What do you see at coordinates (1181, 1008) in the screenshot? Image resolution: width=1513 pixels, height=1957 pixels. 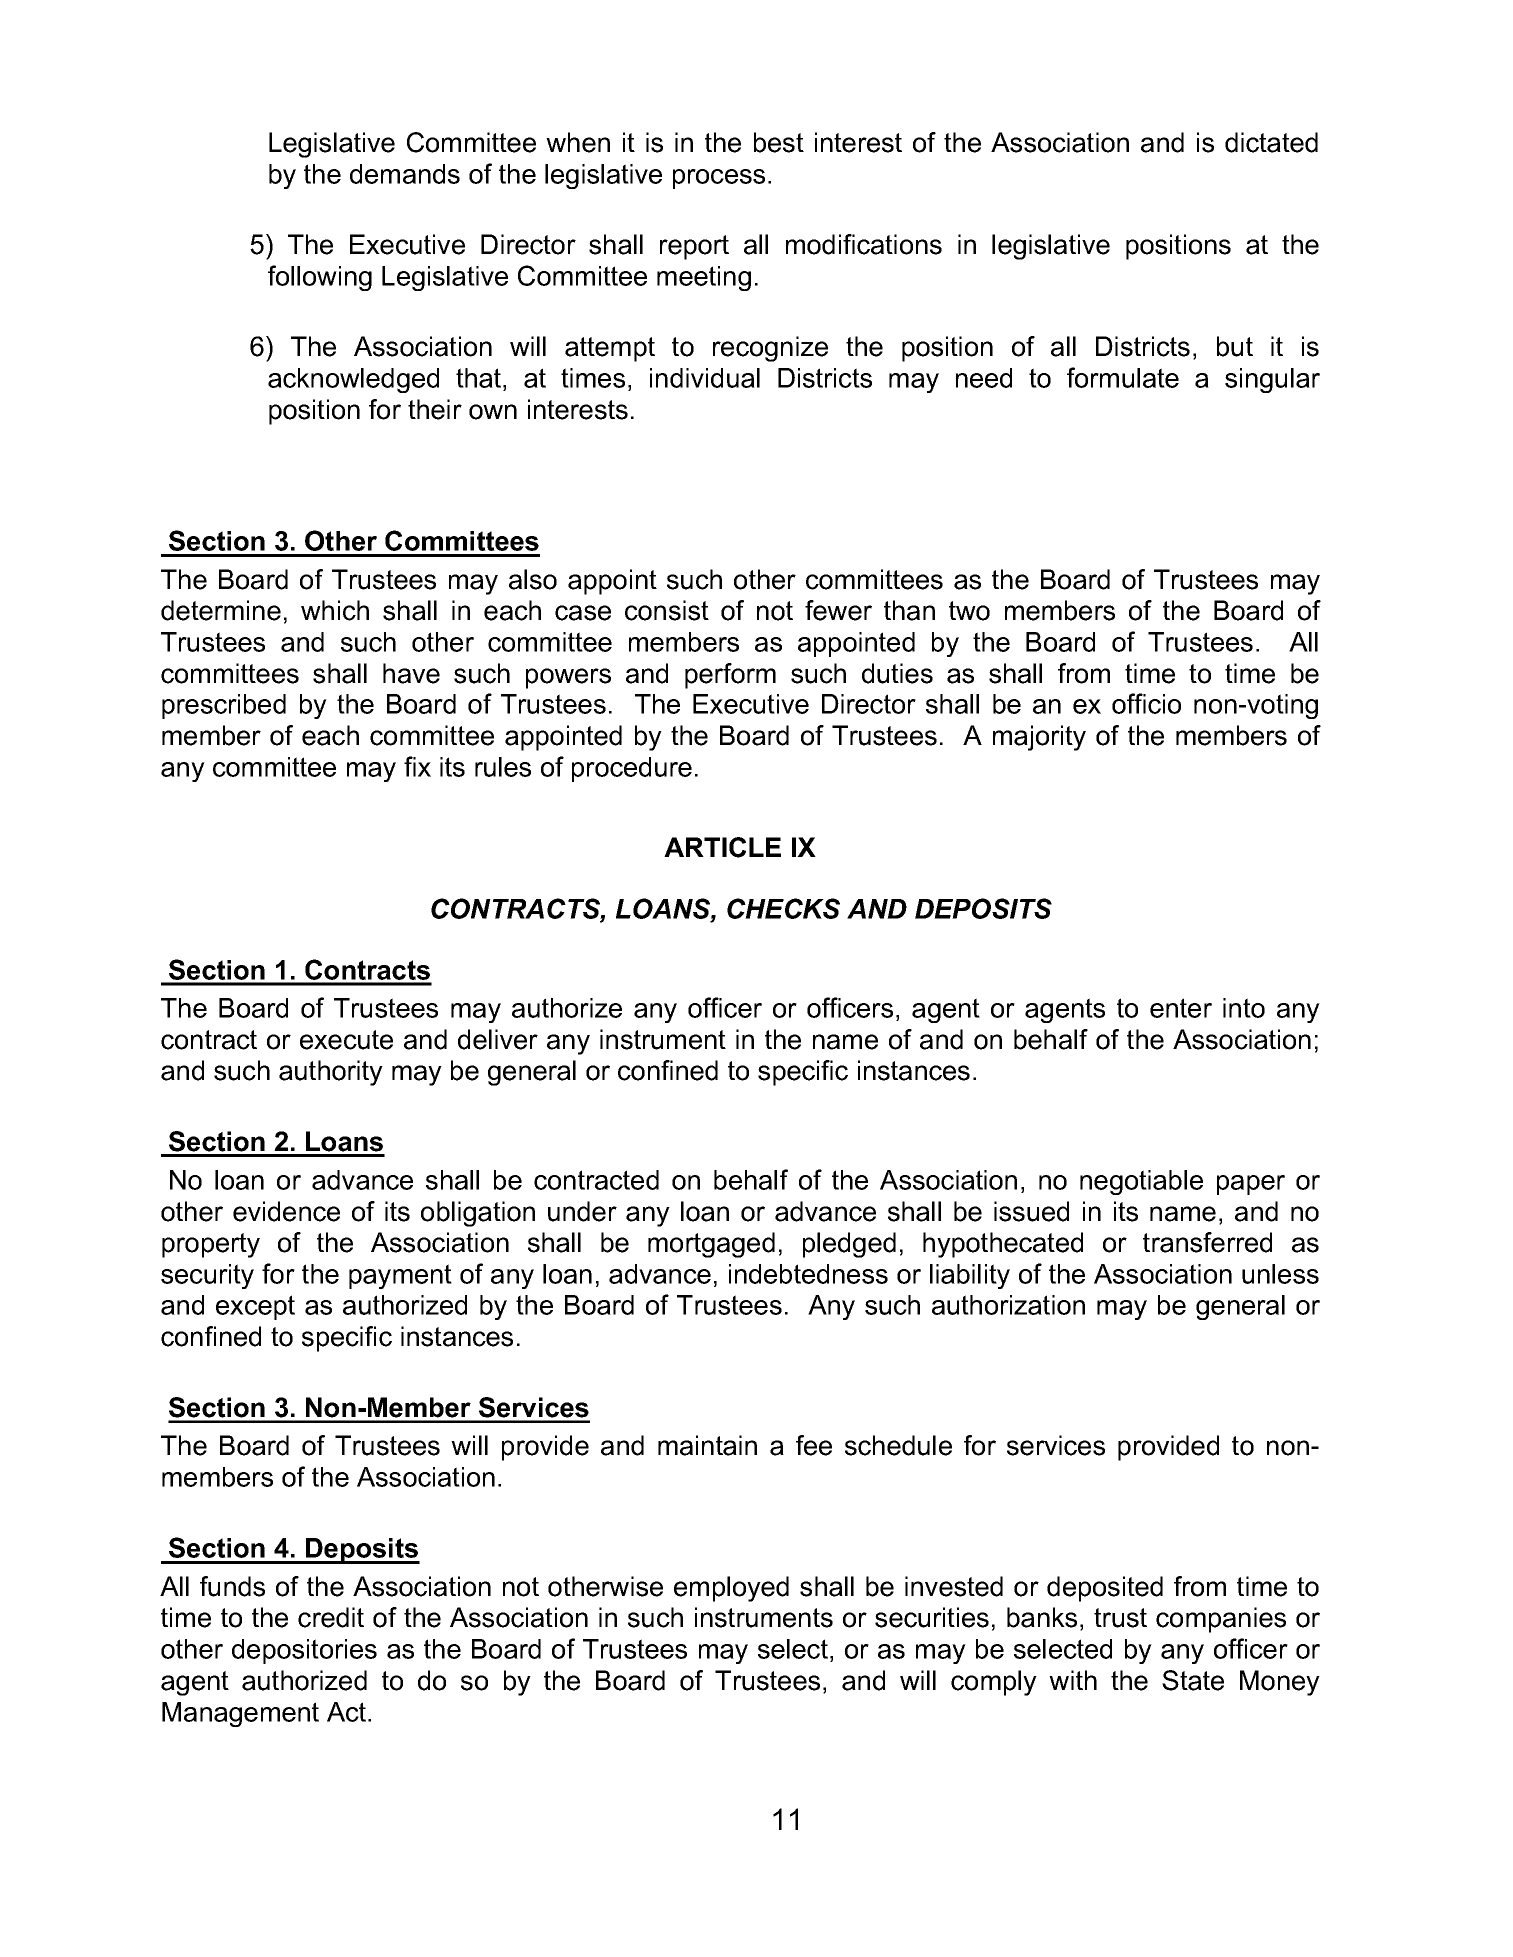 I see `enter` at bounding box center [1181, 1008].
